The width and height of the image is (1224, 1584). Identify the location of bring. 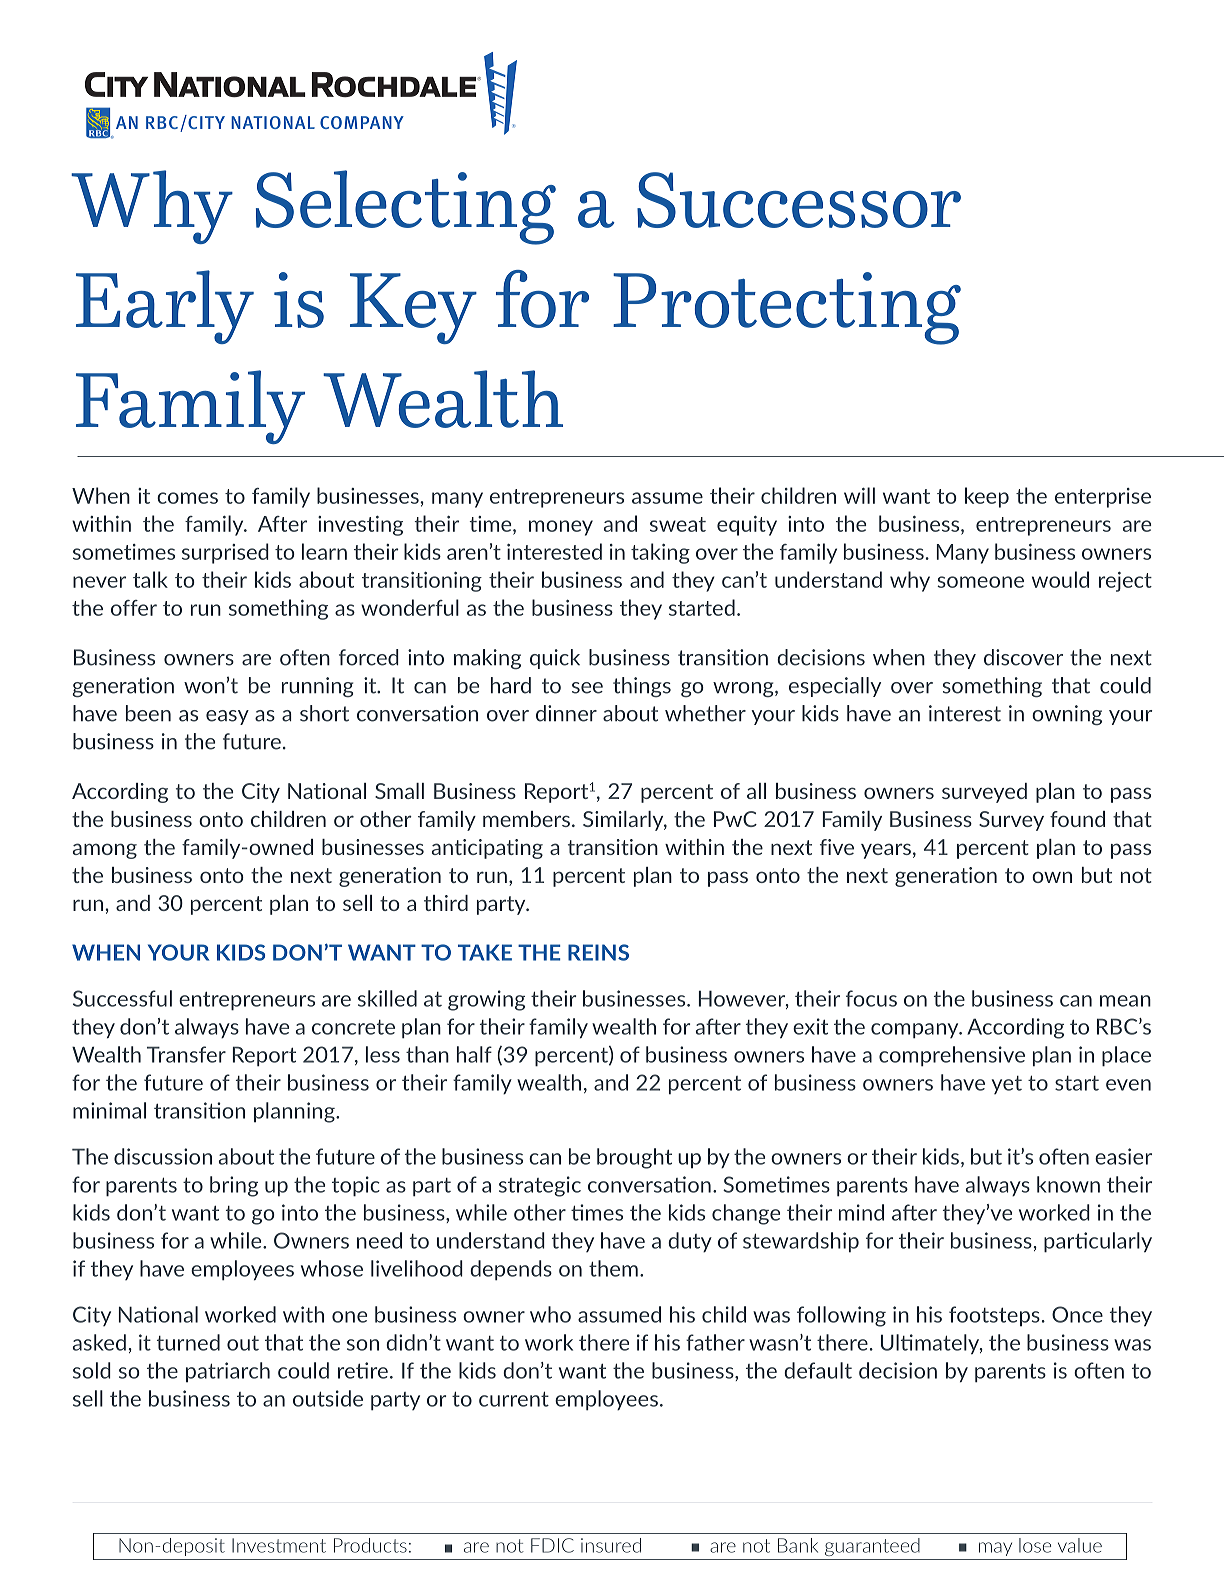
(234, 1186).
